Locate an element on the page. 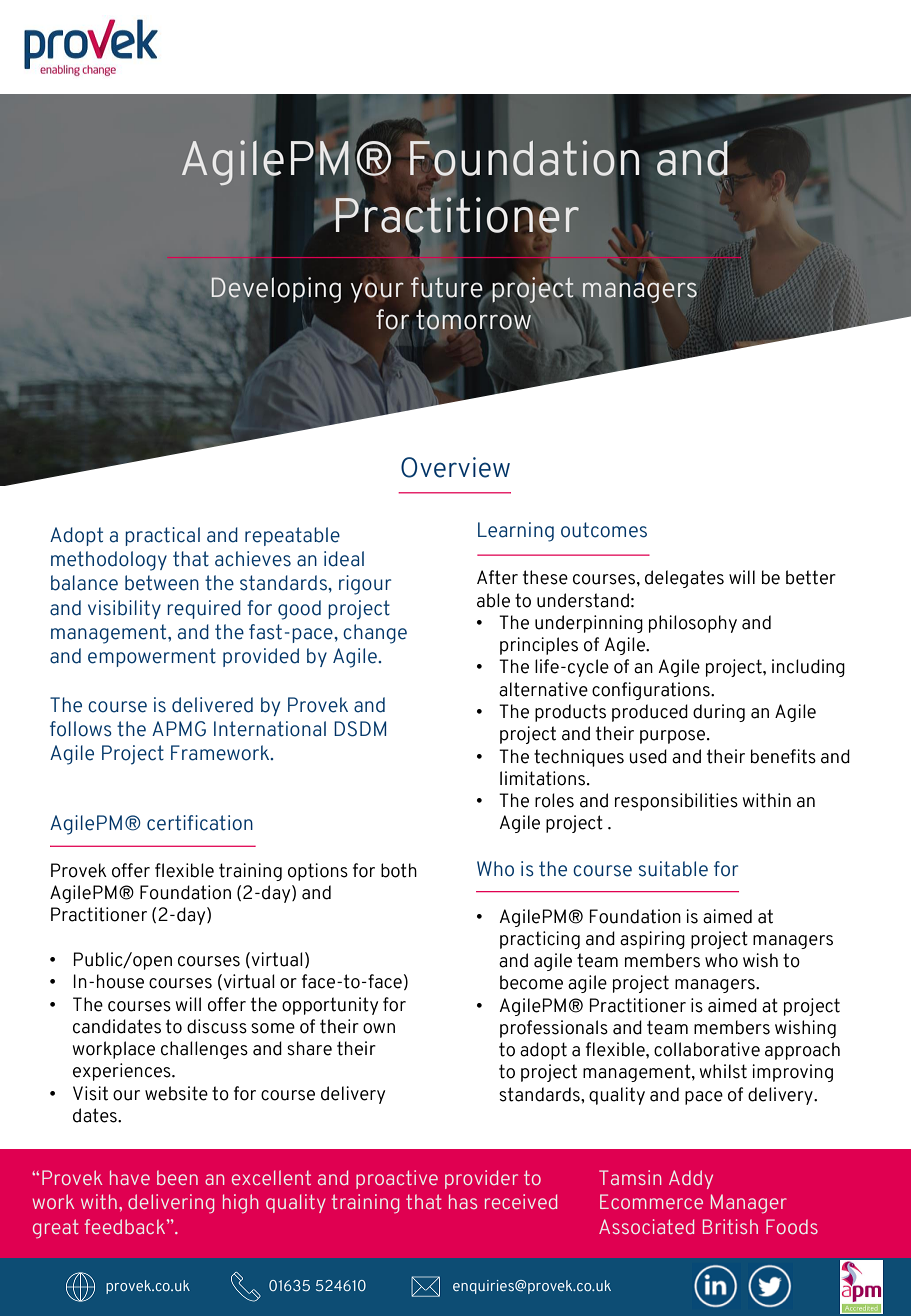  own is located at coordinates (379, 1028).
